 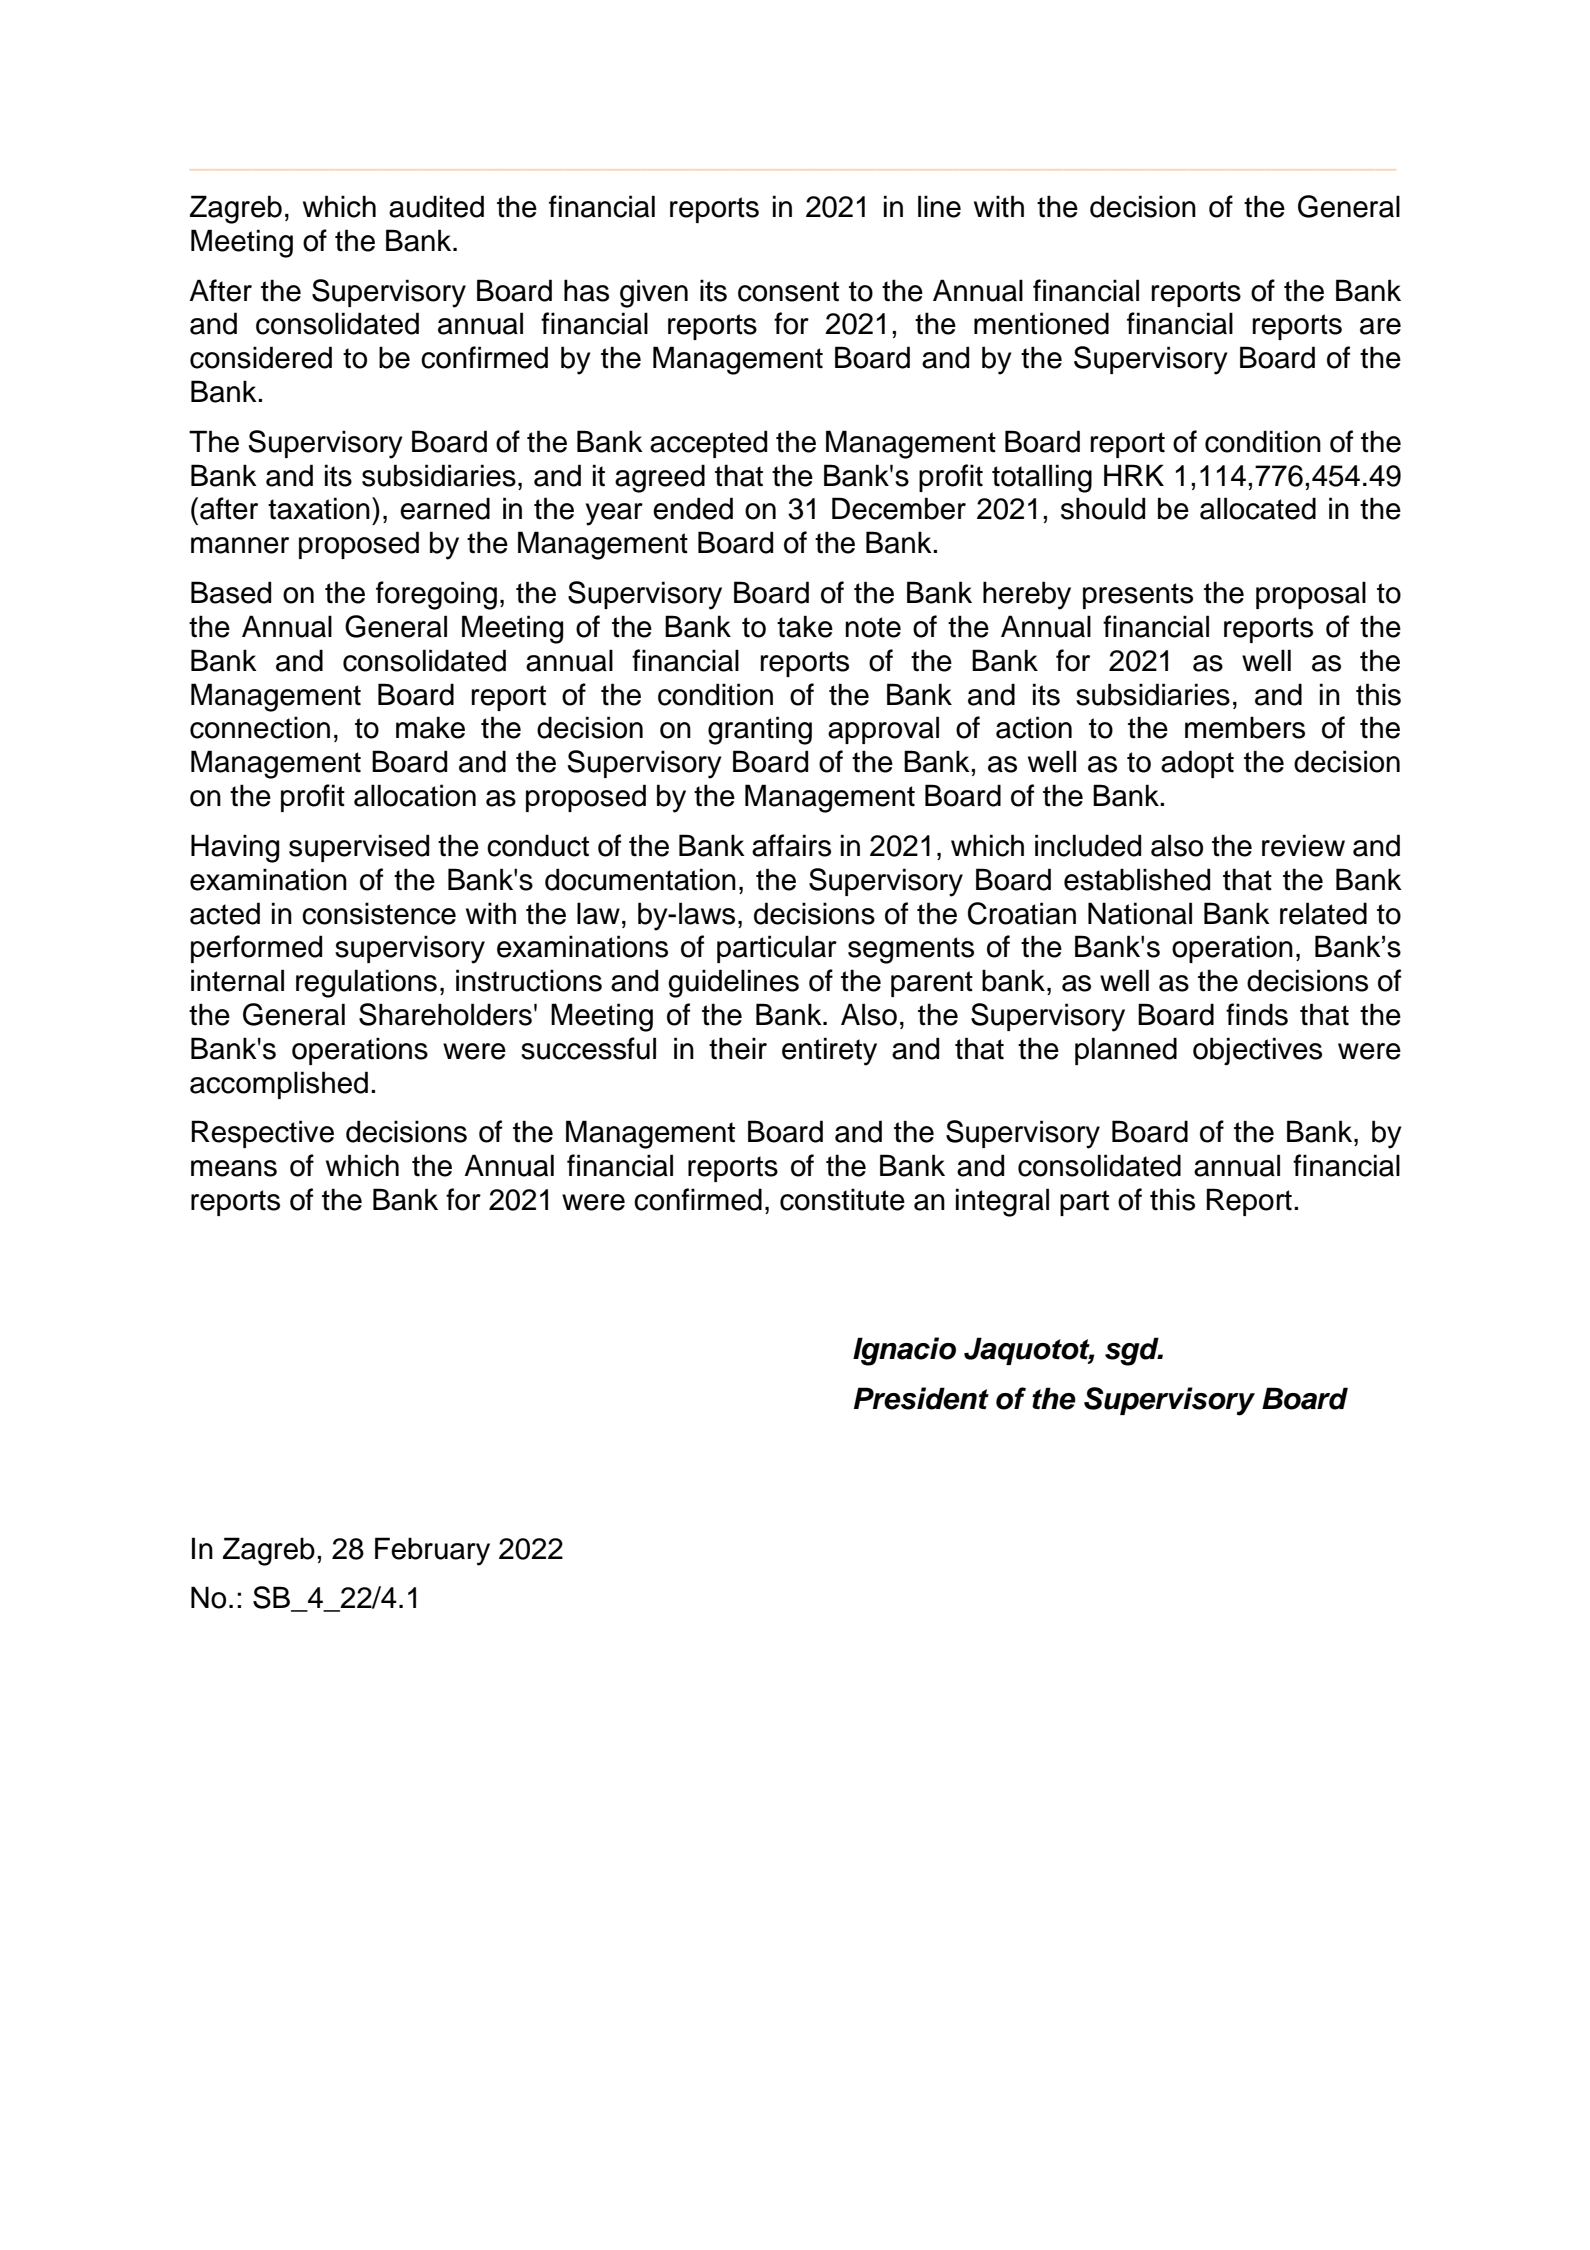 I want to click on take, so click(x=805, y=626).
